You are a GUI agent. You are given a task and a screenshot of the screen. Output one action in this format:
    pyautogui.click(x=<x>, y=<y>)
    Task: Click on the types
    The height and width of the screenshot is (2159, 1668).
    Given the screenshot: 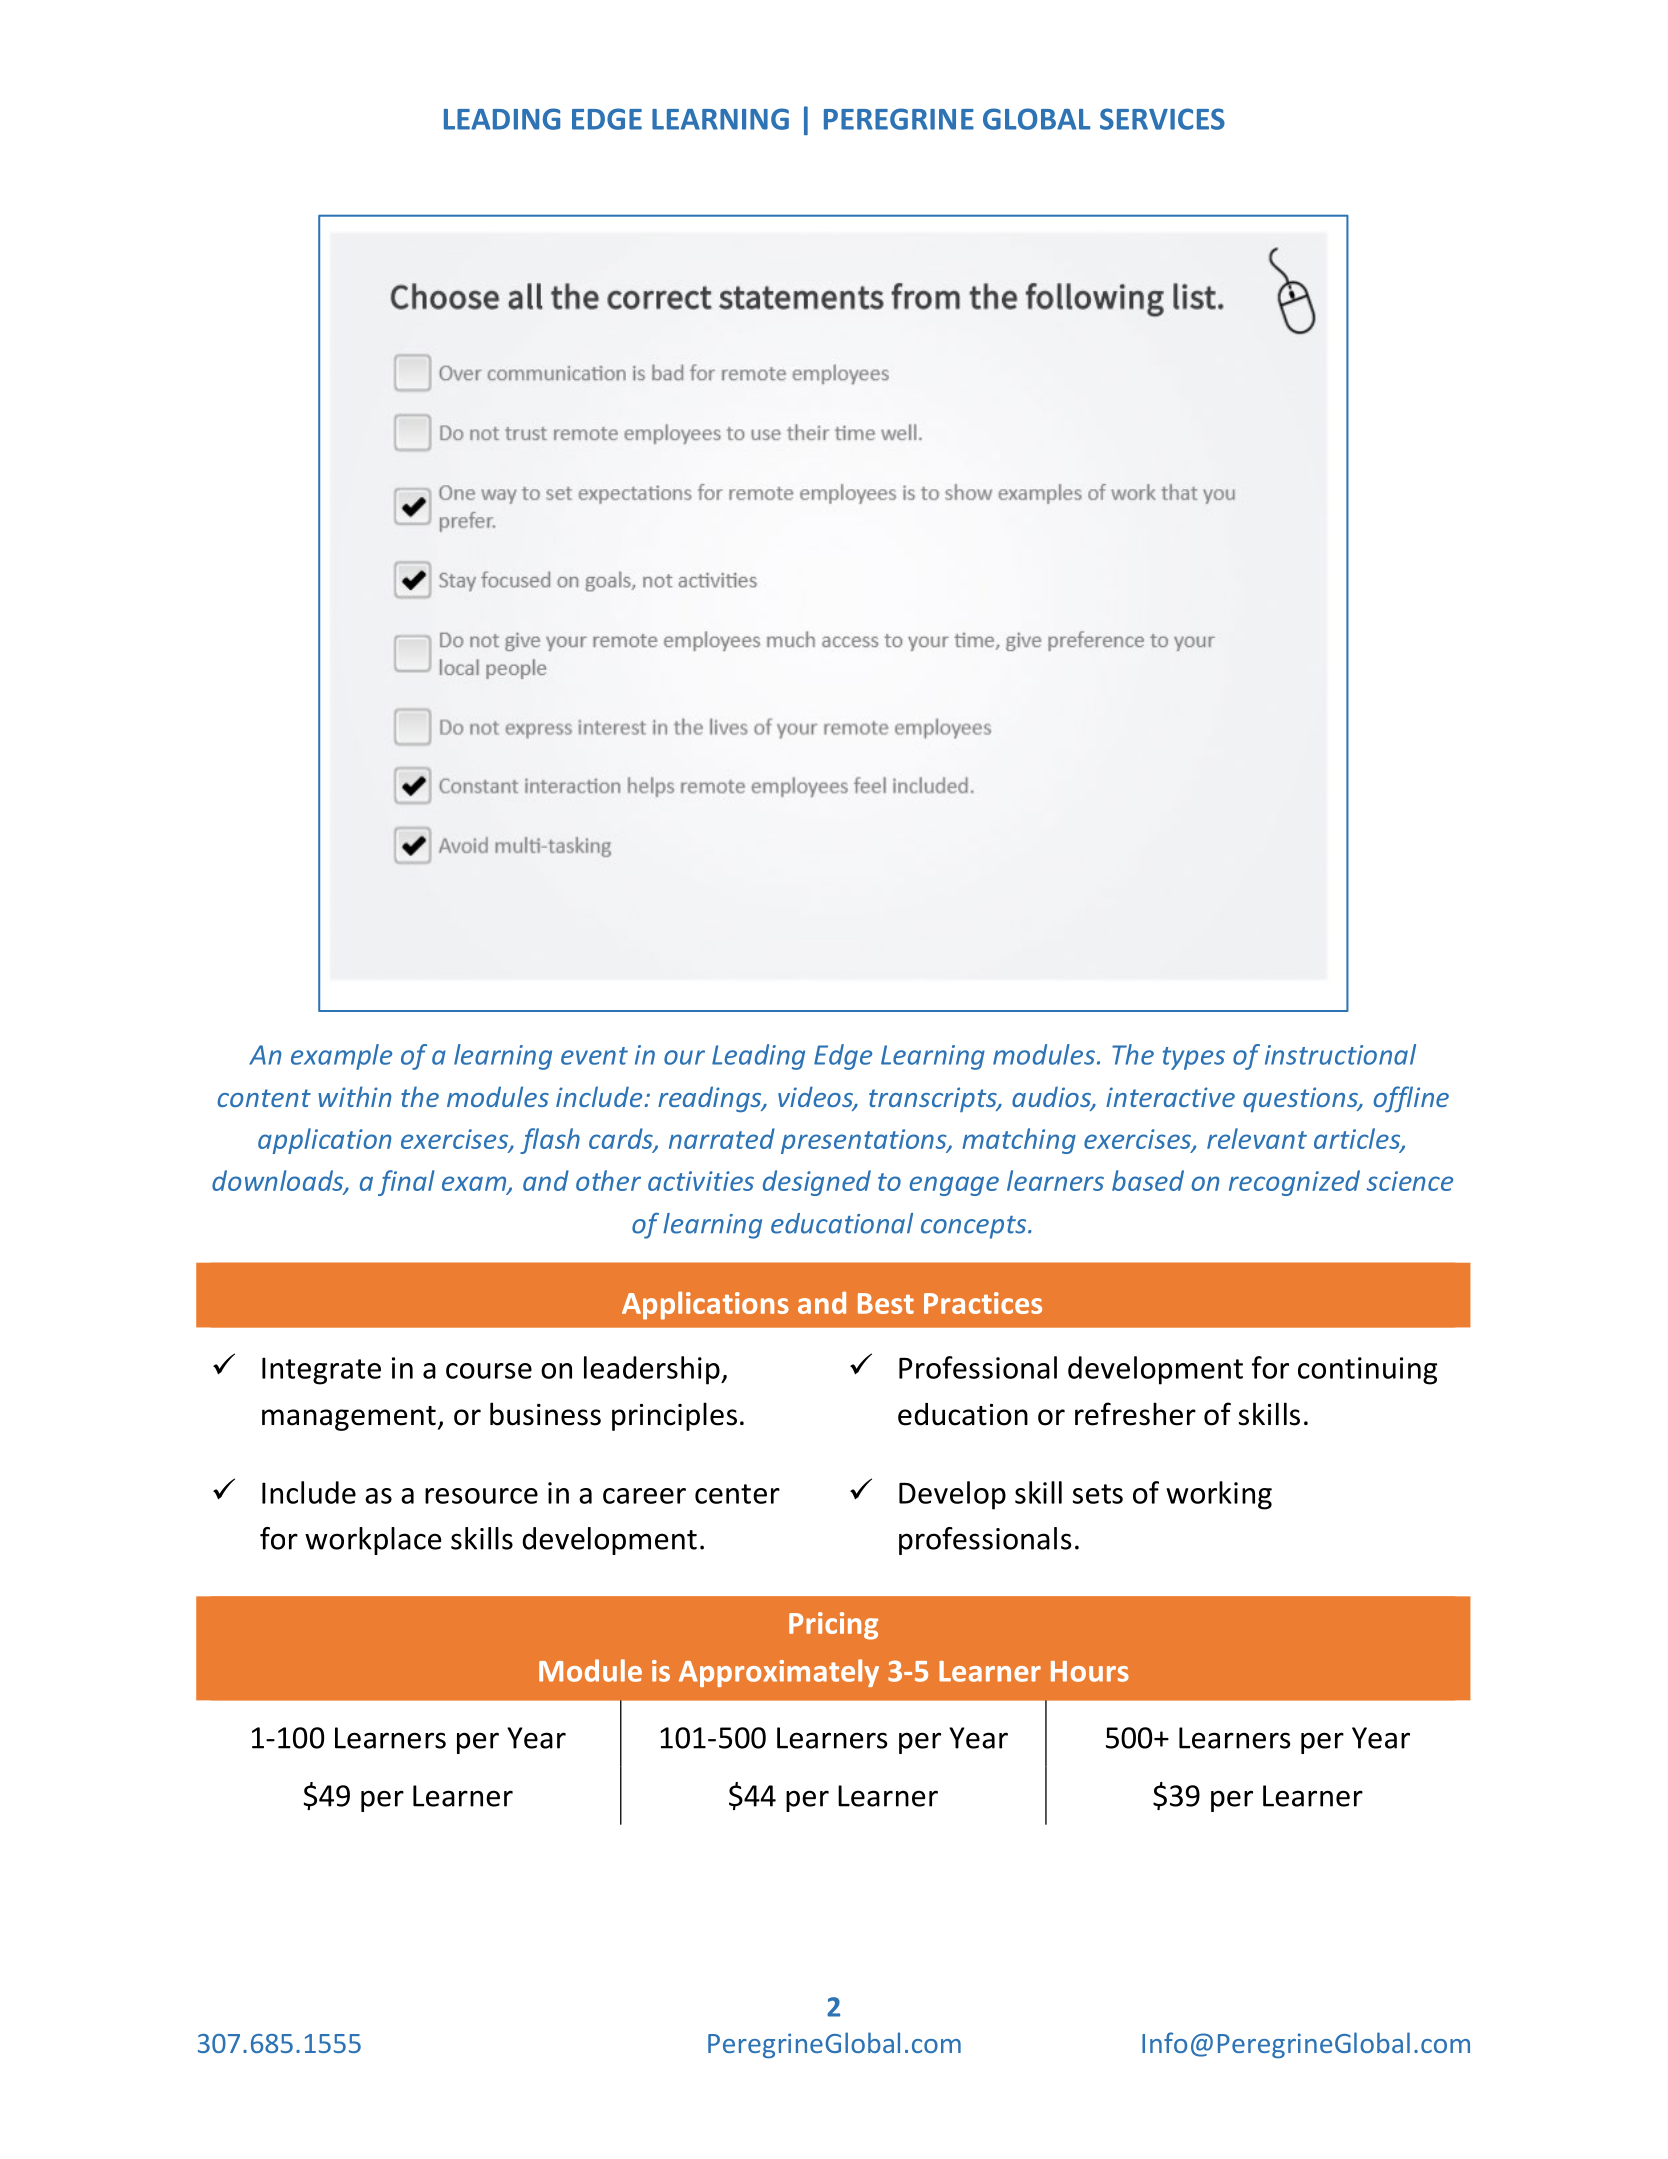 What is the action you would take?
    pyautogui.click(x=1194, y=1058)
